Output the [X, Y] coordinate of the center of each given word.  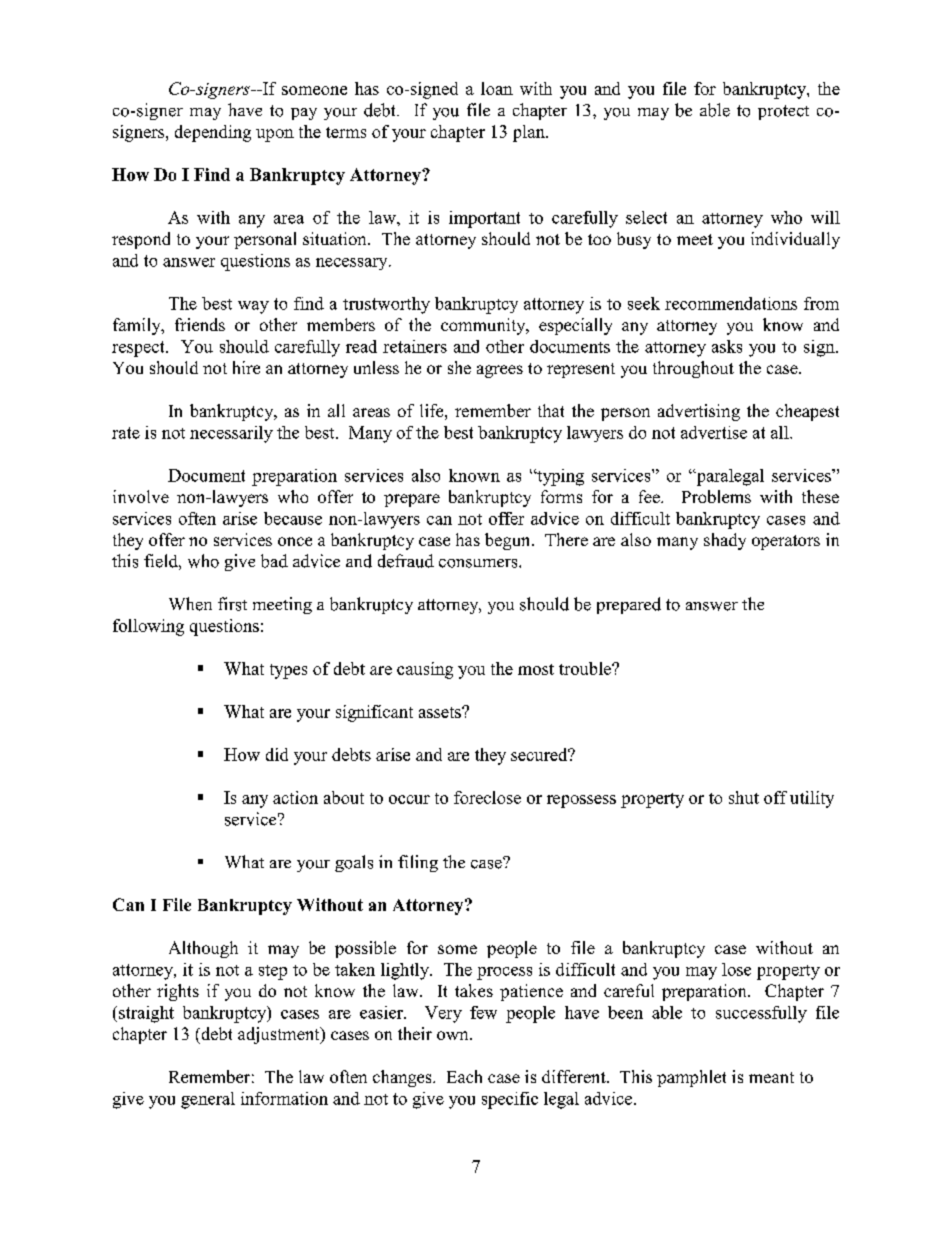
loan [497, 88]
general [208, 1100]
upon [275, 135]
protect [783, 112]
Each [464, 1076]
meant [771, 1077]
